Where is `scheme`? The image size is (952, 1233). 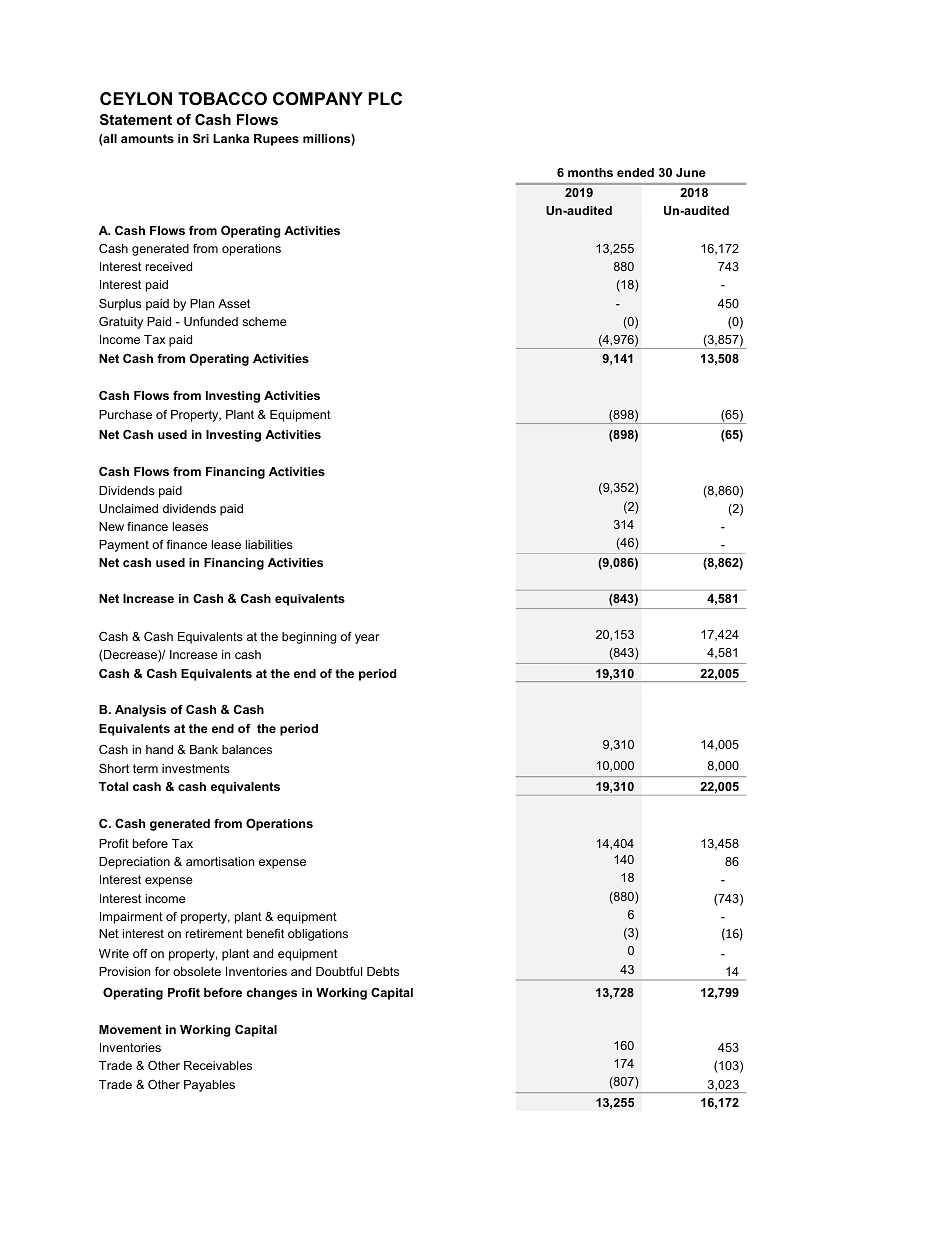
scheme is located at coordinates (264, 321).
